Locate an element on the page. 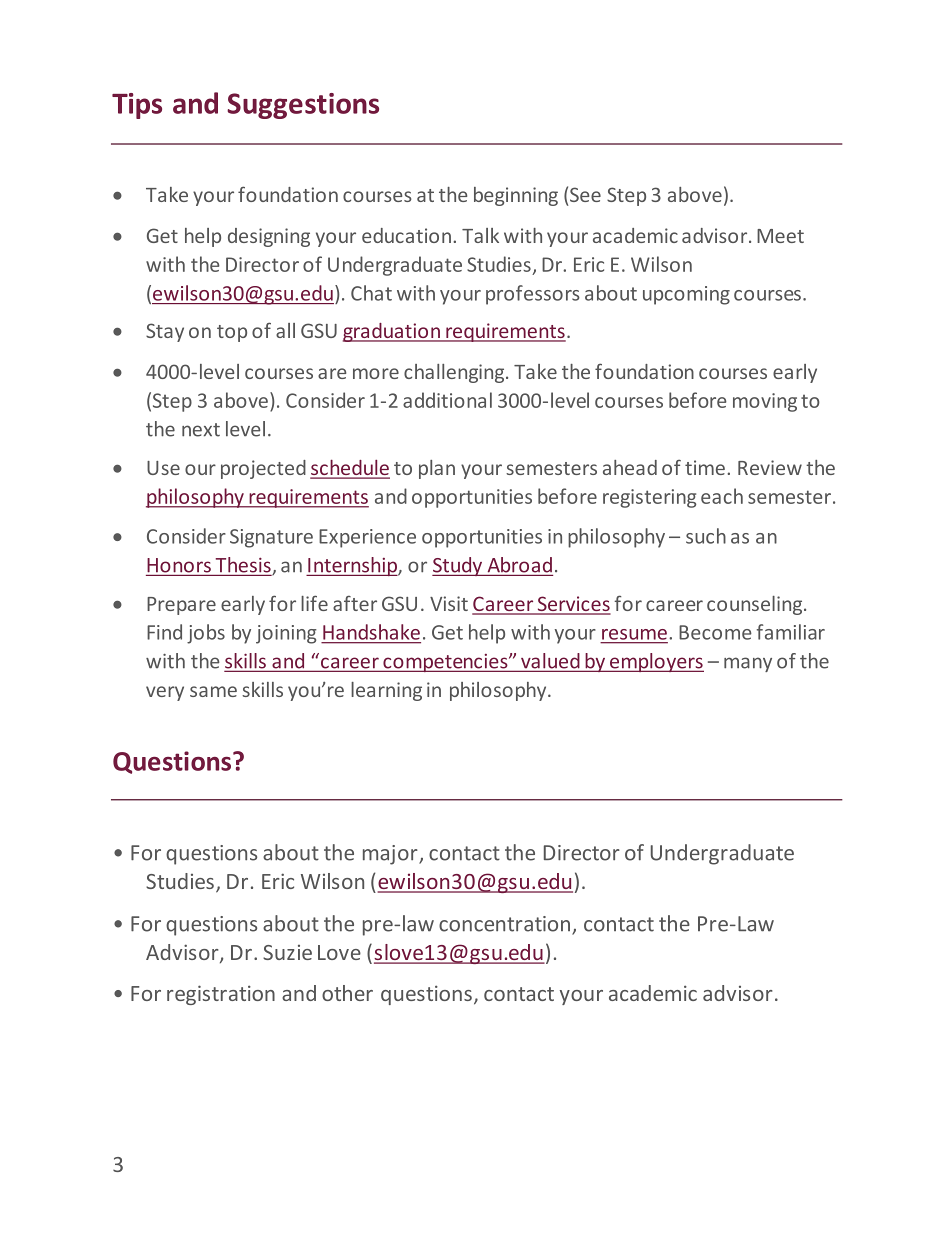  upcoming is located at coordinates (686, 295).
